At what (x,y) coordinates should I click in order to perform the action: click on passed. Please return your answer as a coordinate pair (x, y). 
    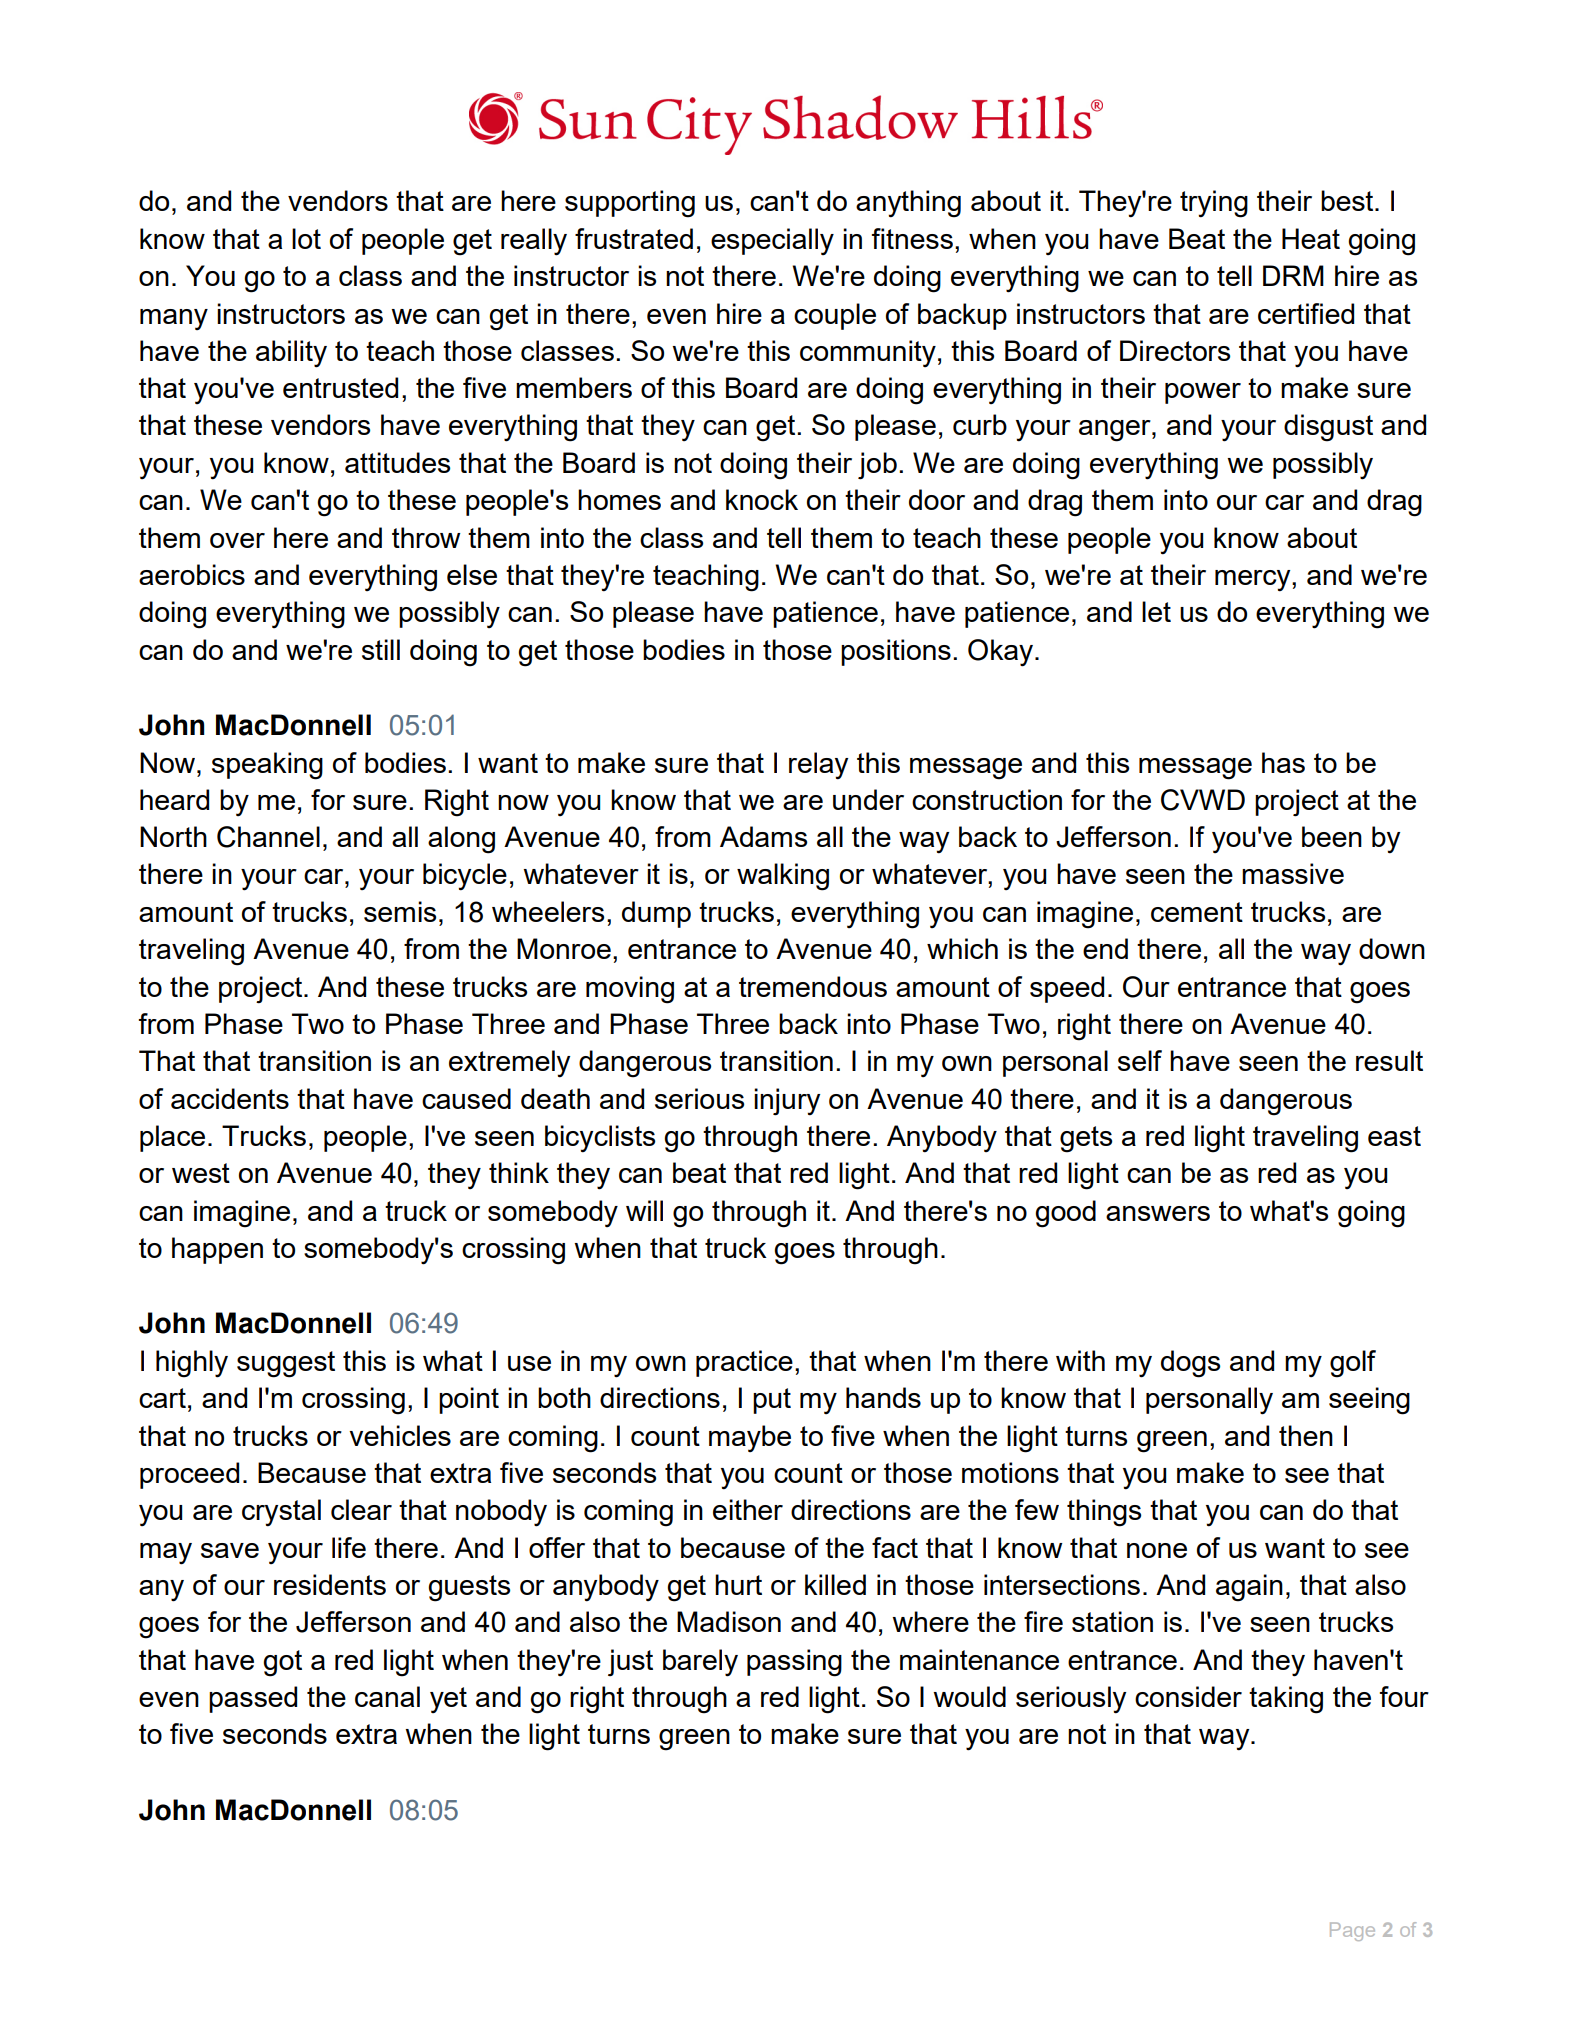
    Looking at the image, I should click on (253, 1699).
